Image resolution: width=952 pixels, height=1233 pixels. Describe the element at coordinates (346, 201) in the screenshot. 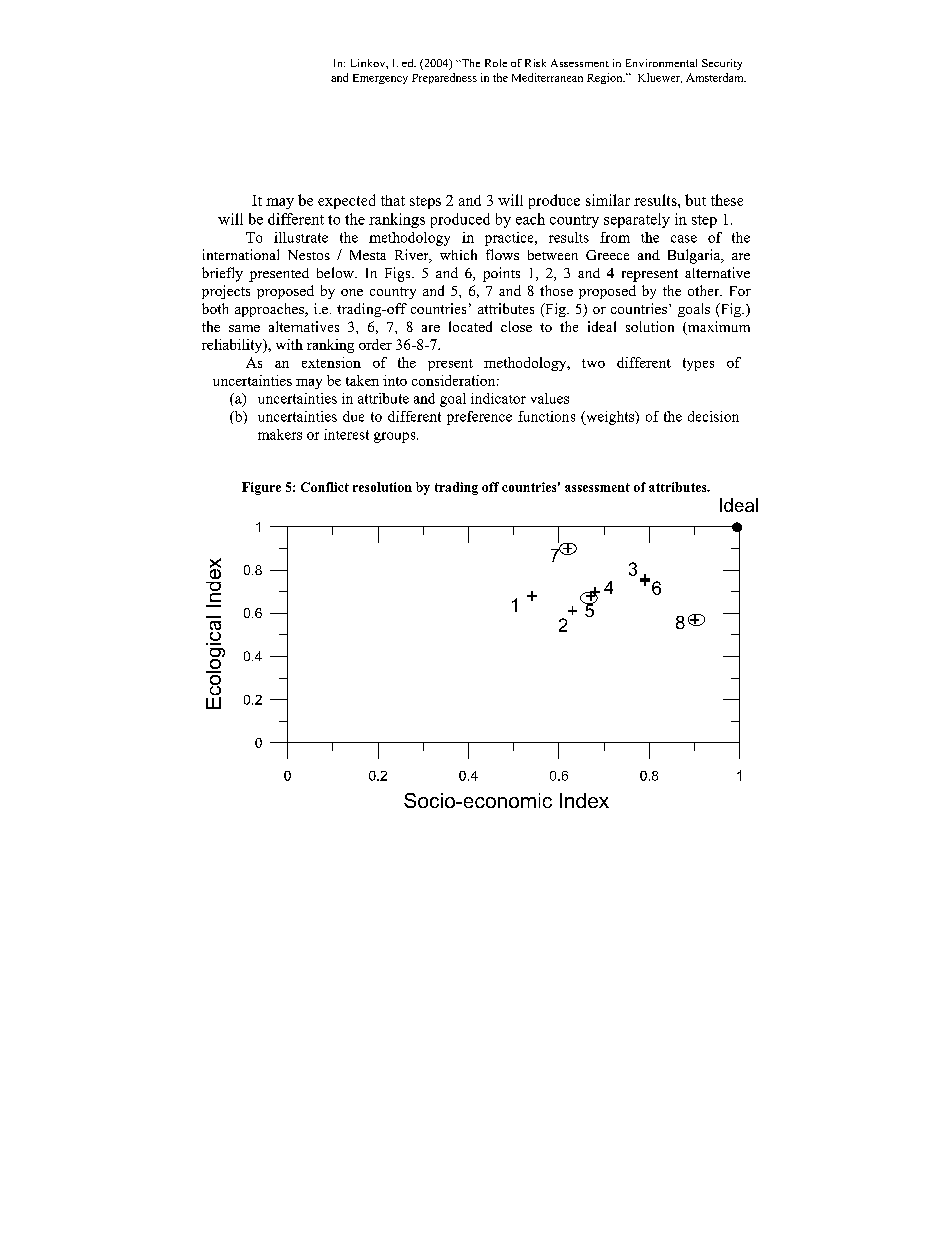

I see `expected` at that location.
